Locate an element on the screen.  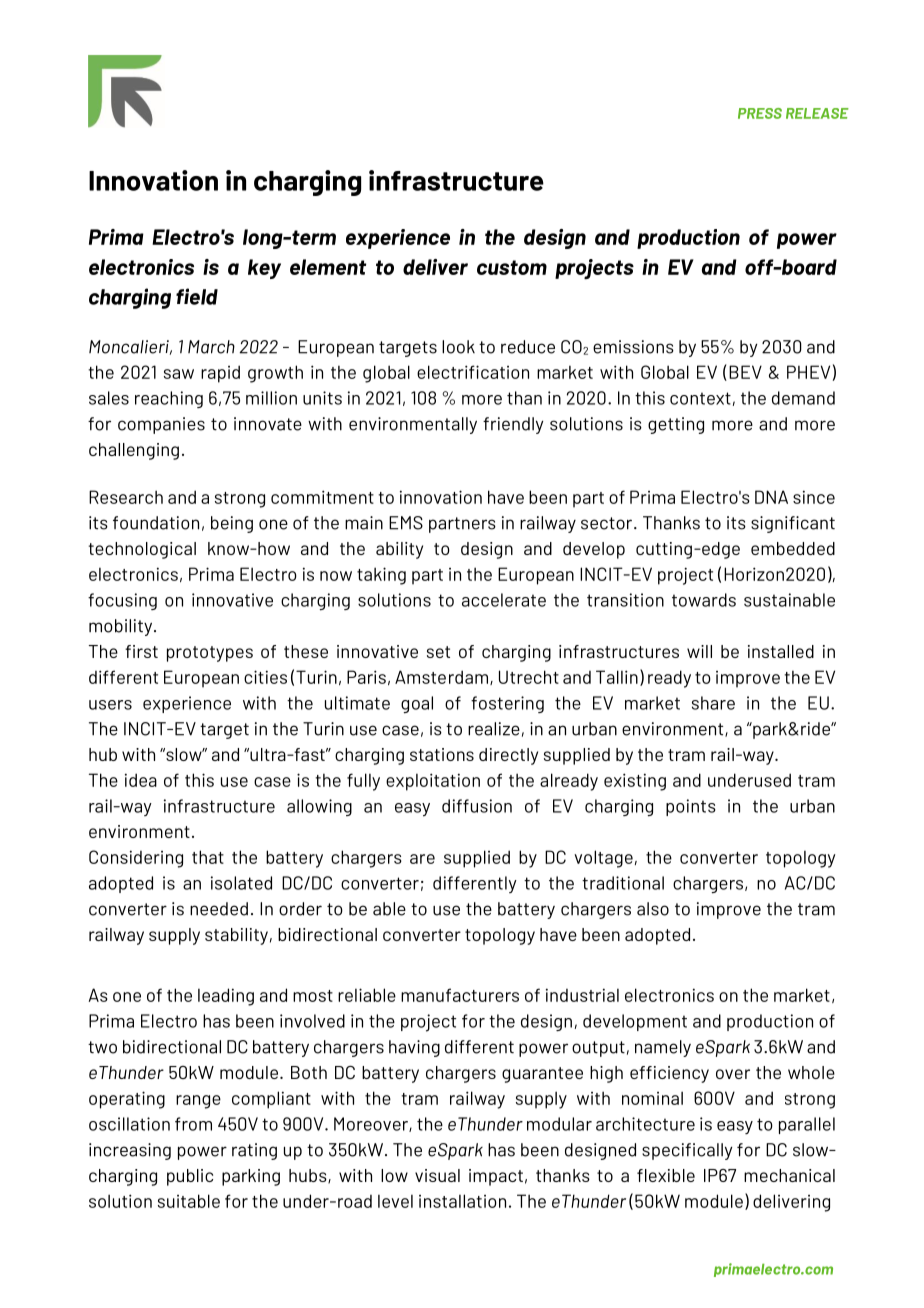
EMS is located at coordinates (406, 523).
